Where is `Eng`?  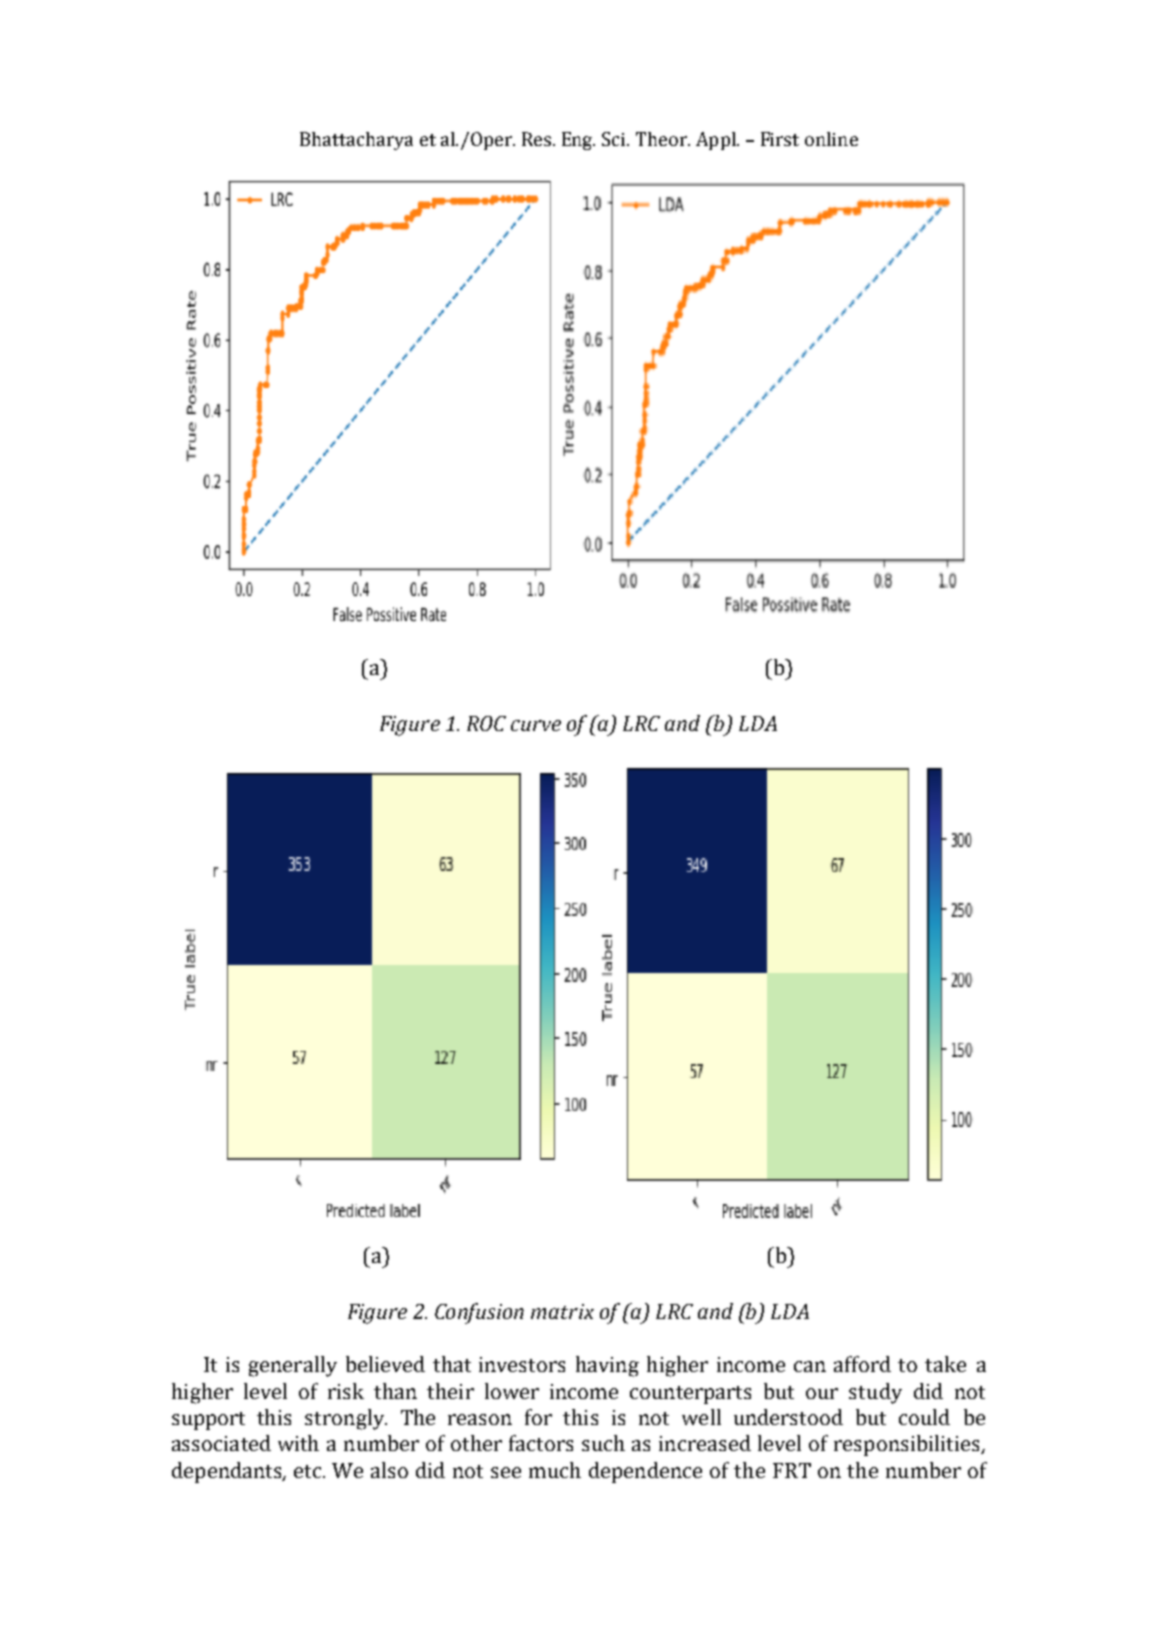
Eng is located at coordinates (578, 141).
